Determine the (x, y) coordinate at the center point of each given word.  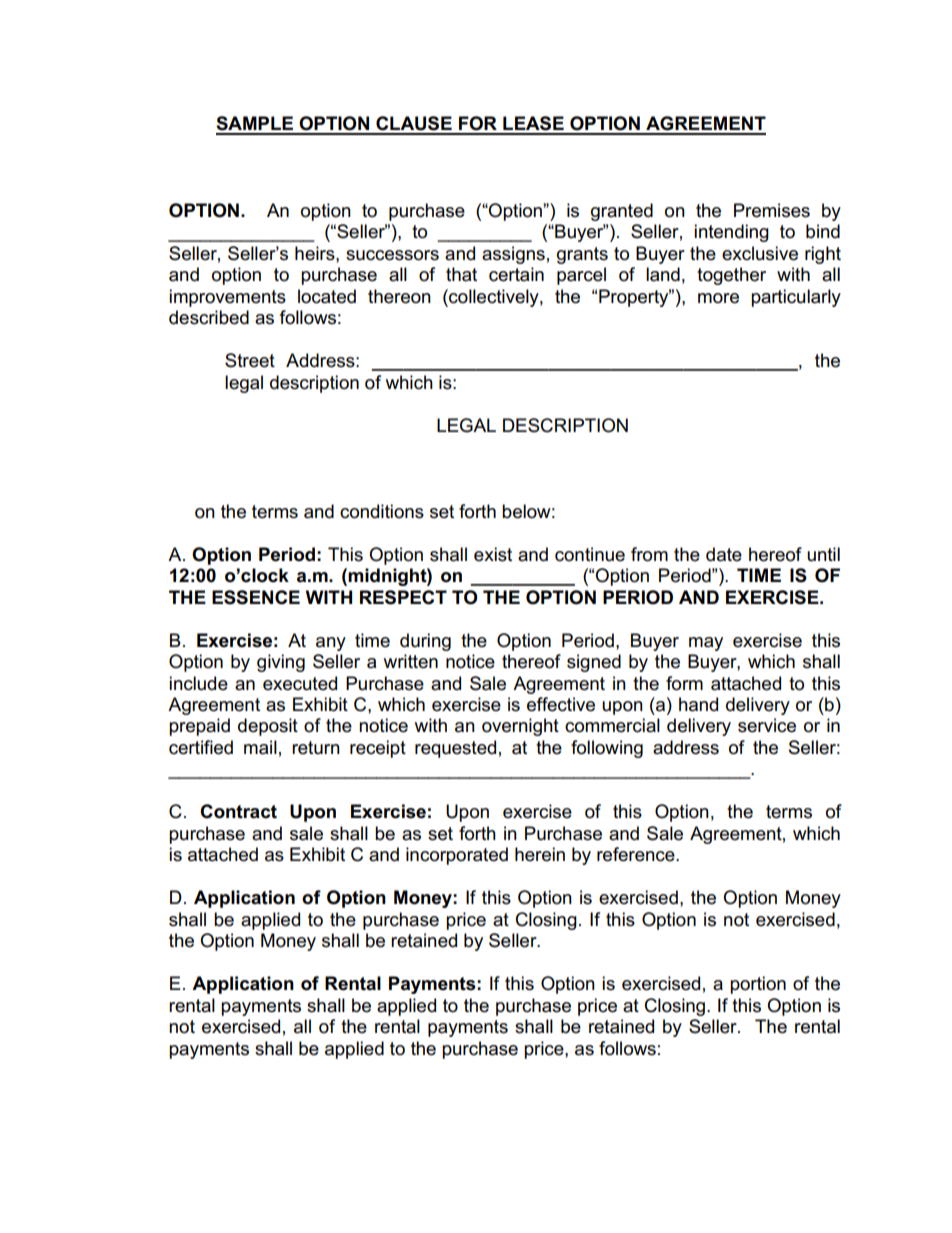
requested (455, 749)
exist (493, 554)
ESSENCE (256, 597)
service (767, 725)
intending (731, 233)
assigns (513, 255)
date (724, 554)
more (718, 298)
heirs (316, 253)
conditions (382, 511)
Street (250, 360)
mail (260, 747)
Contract (238, 811)
